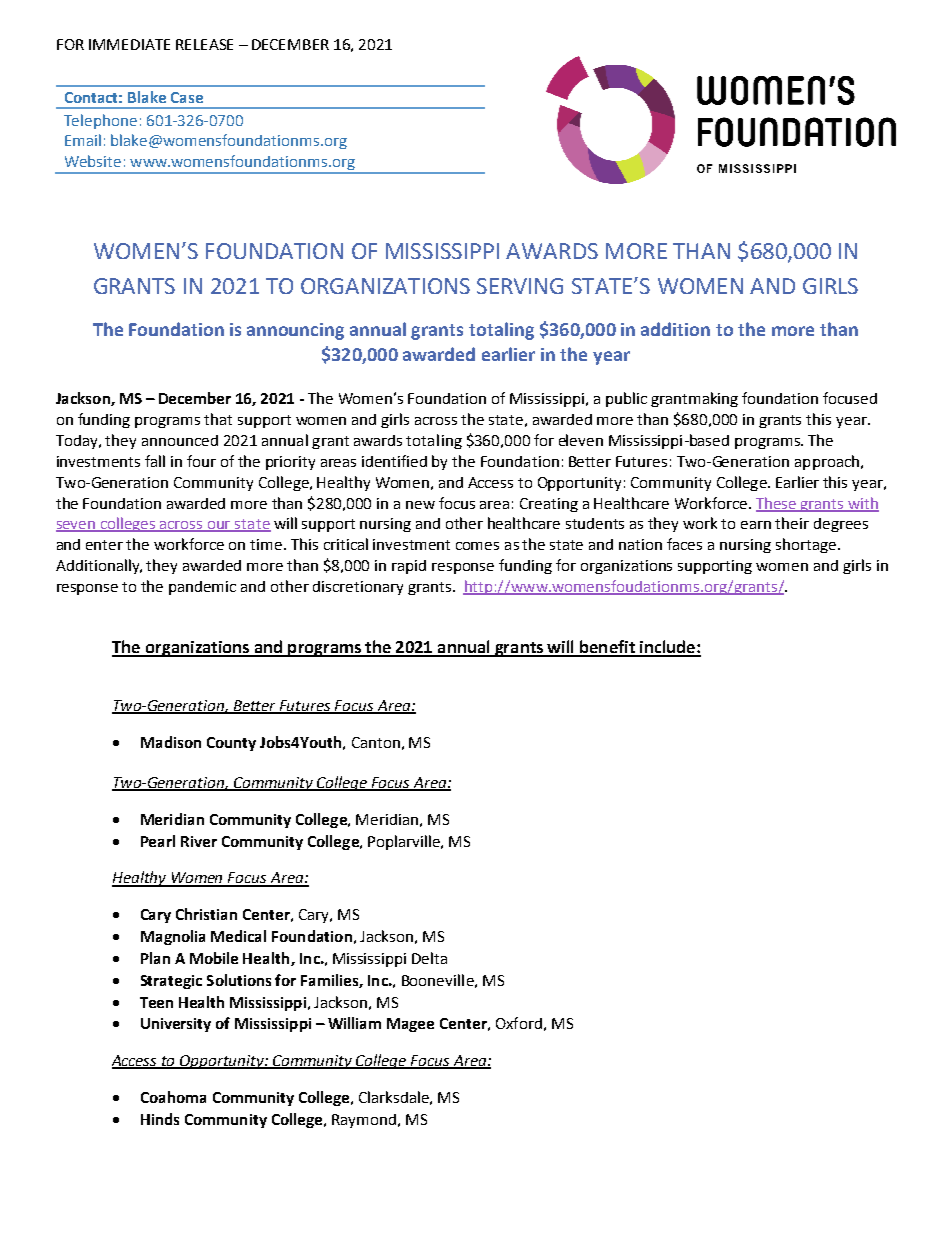  What do you see at coordinates (187, 97) in the screenshot?
I see `Case` at bounding box center [187, 97].
